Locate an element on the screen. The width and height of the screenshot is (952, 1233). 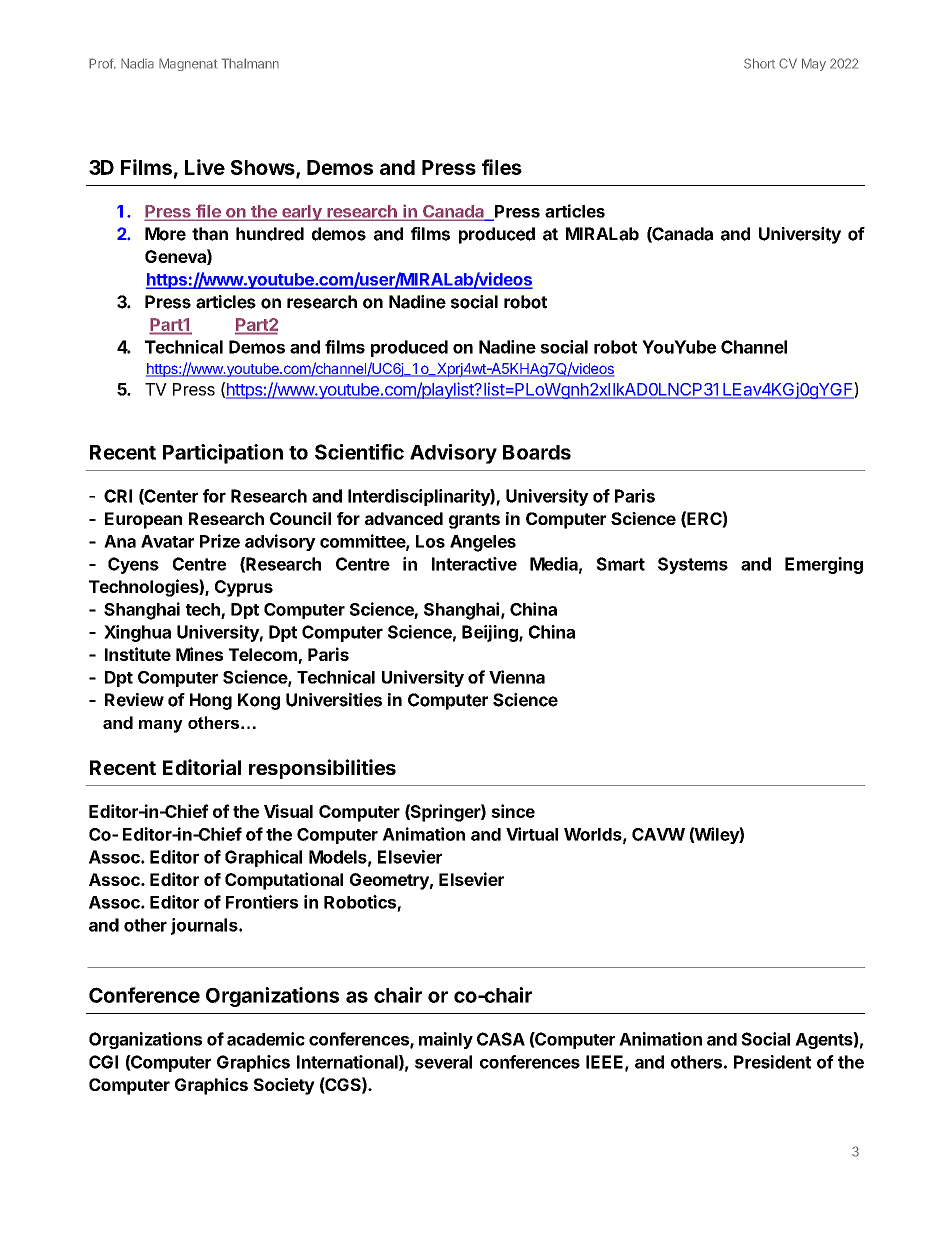
Boards is located at coordinates (537, 452).
